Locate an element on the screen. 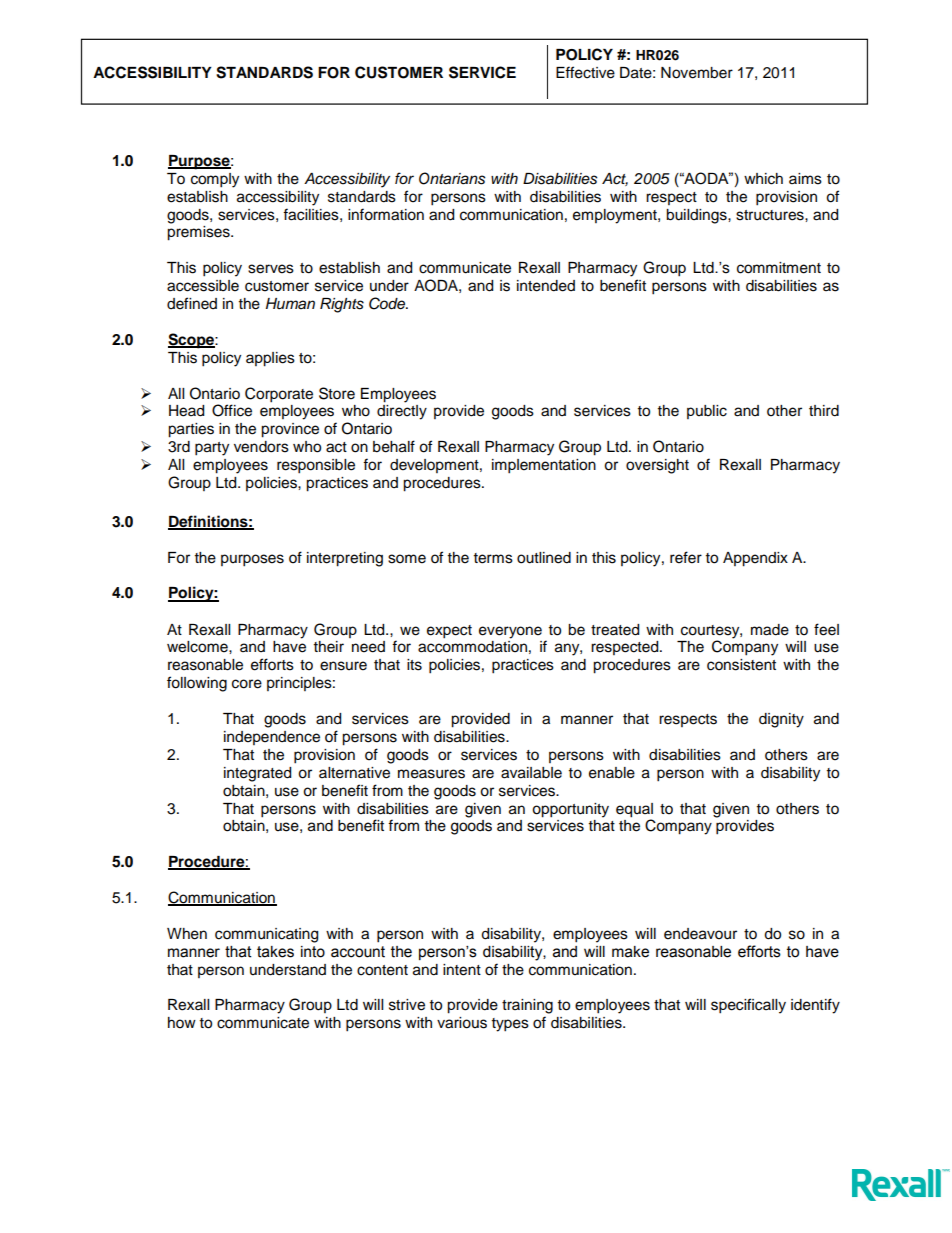  Effective is located at coordinates (585, 72).
